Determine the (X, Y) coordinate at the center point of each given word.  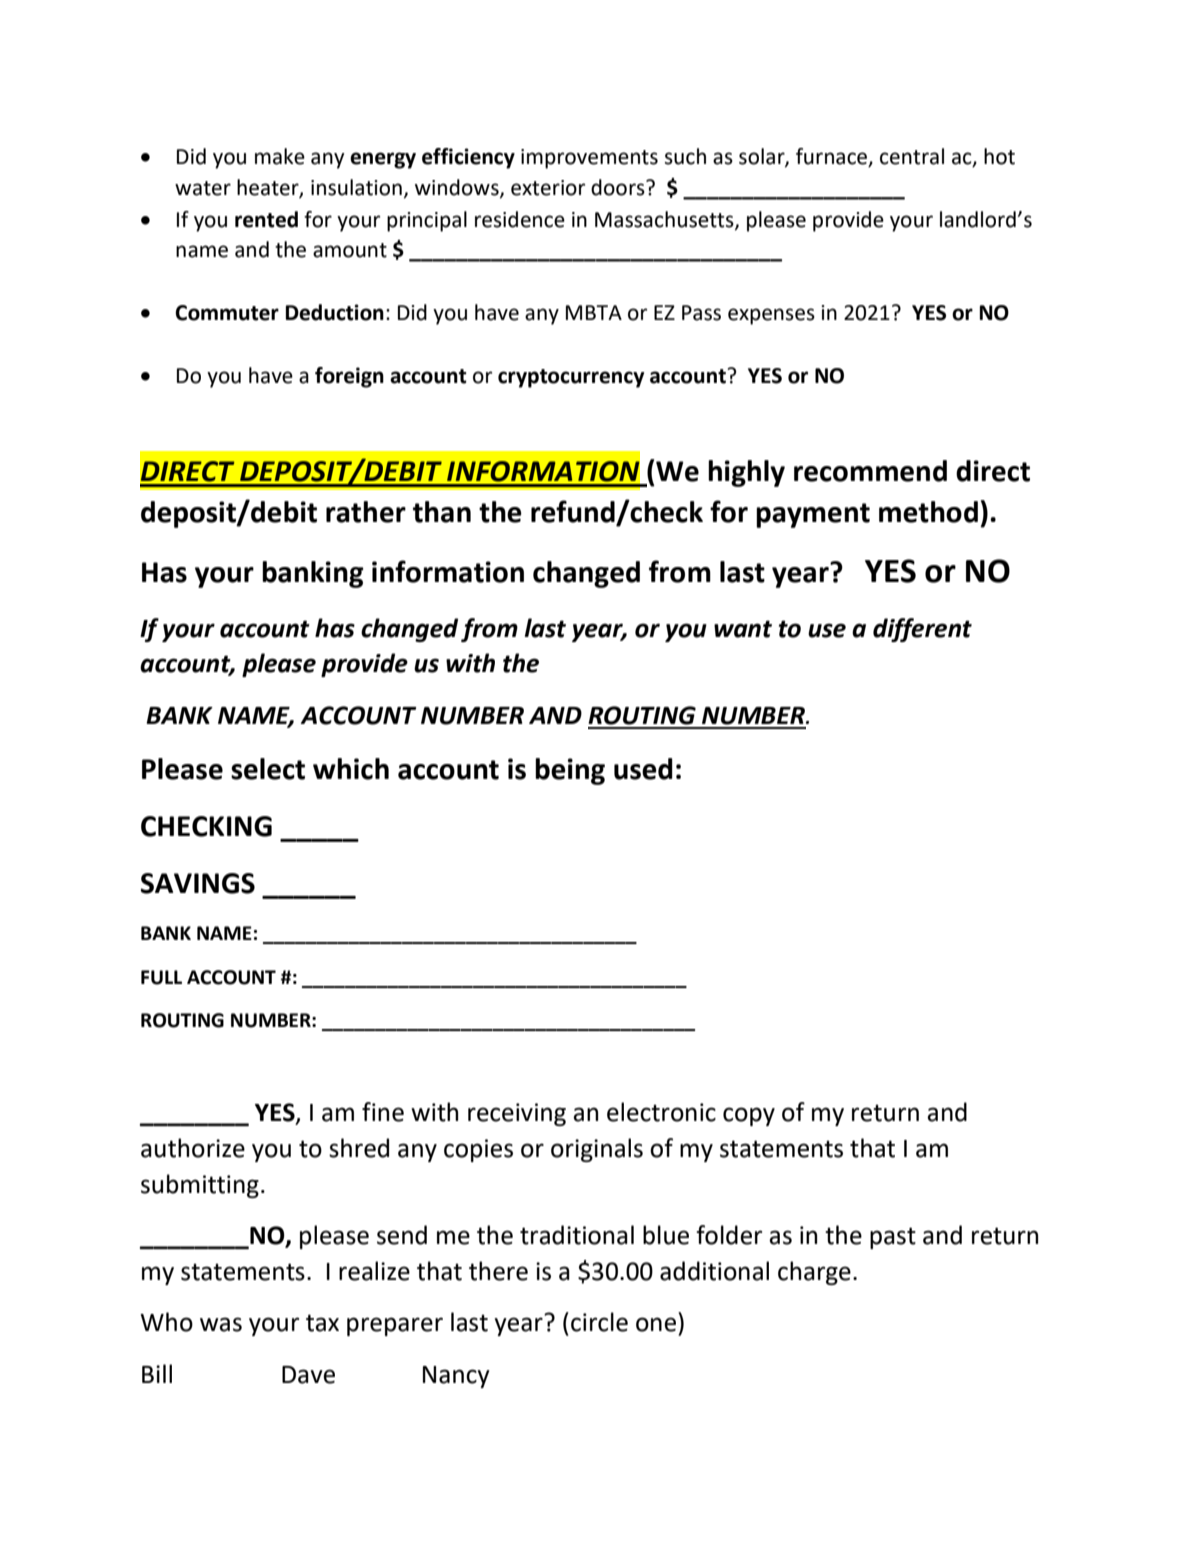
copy (749, 1116)
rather (366, 512)
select (268, 769)
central (912, 156)
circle (599, 1322)
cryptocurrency (571, 378)
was (221, 1324)
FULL (161, 977)
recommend (870, 471)
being (570, 771)
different (922, 630)
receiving (517, 1114)
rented (266, 219)
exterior (548, 188)
